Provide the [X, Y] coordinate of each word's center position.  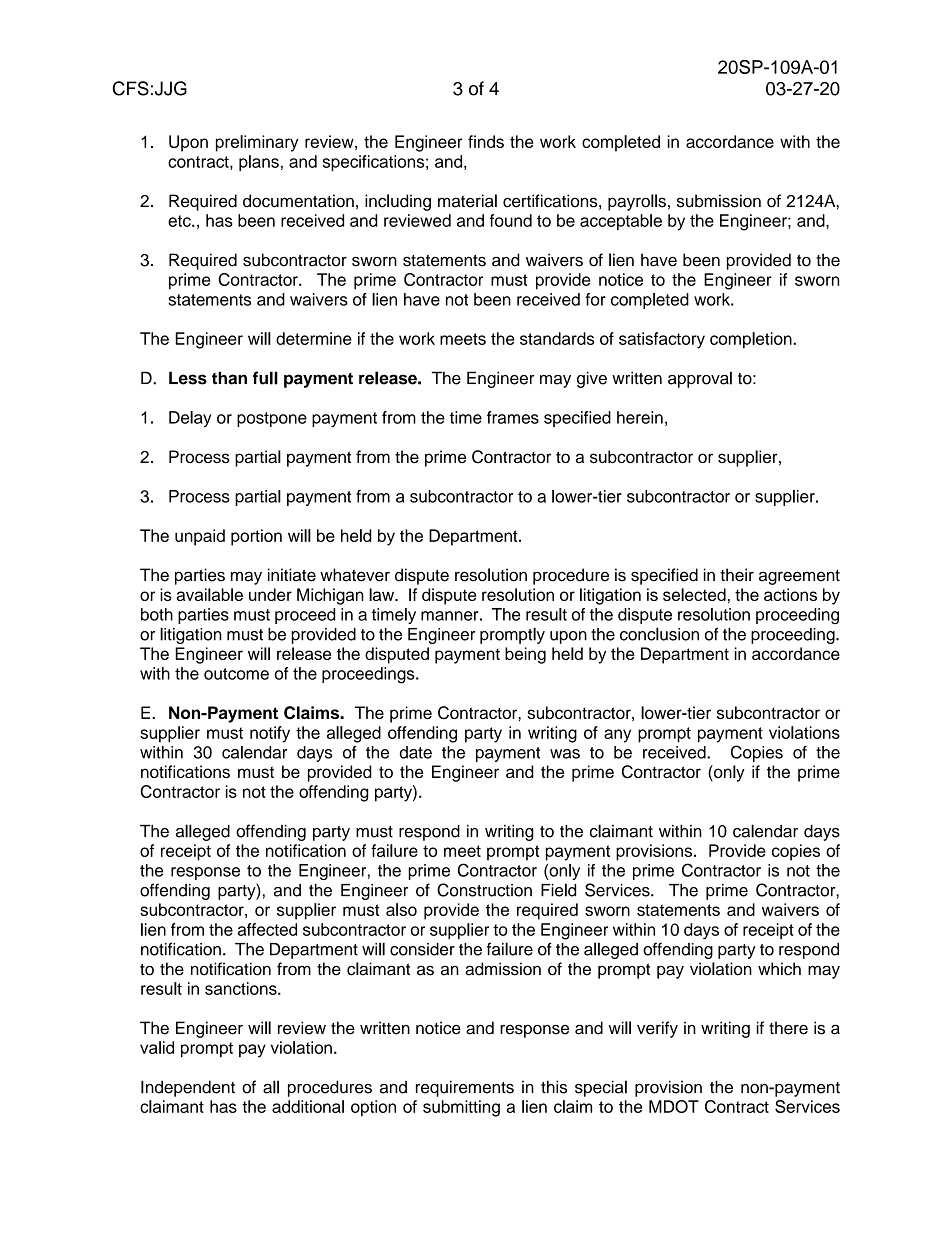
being [525, 655]
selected [694, 594]
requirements [465, 1088]
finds [486, 141]
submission [719, 201]
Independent [188, 1088]
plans [259, 163]
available [210, 594]
